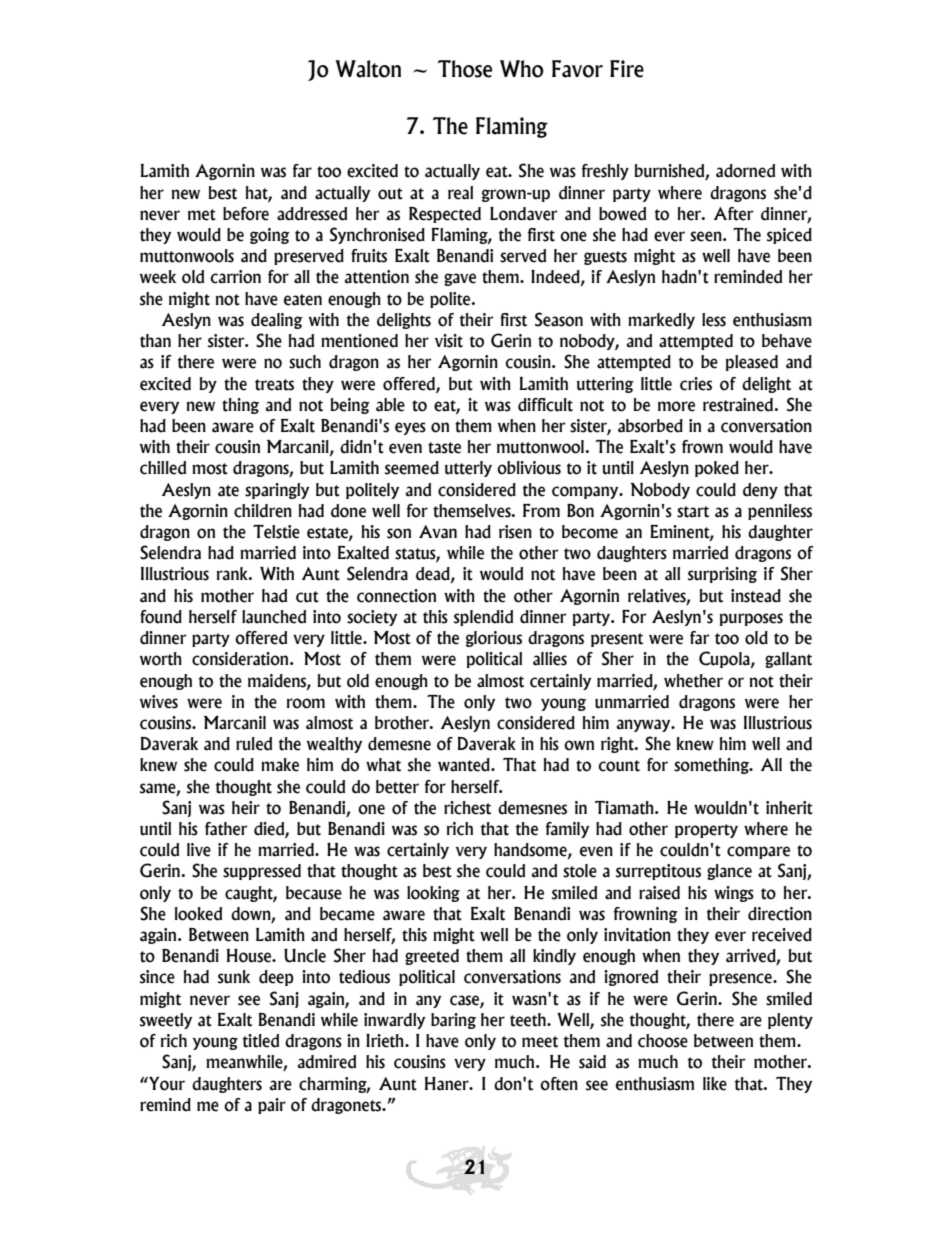 The height and width of the document is (1233, 952). I want to click on titled, so click(261, 1041).
